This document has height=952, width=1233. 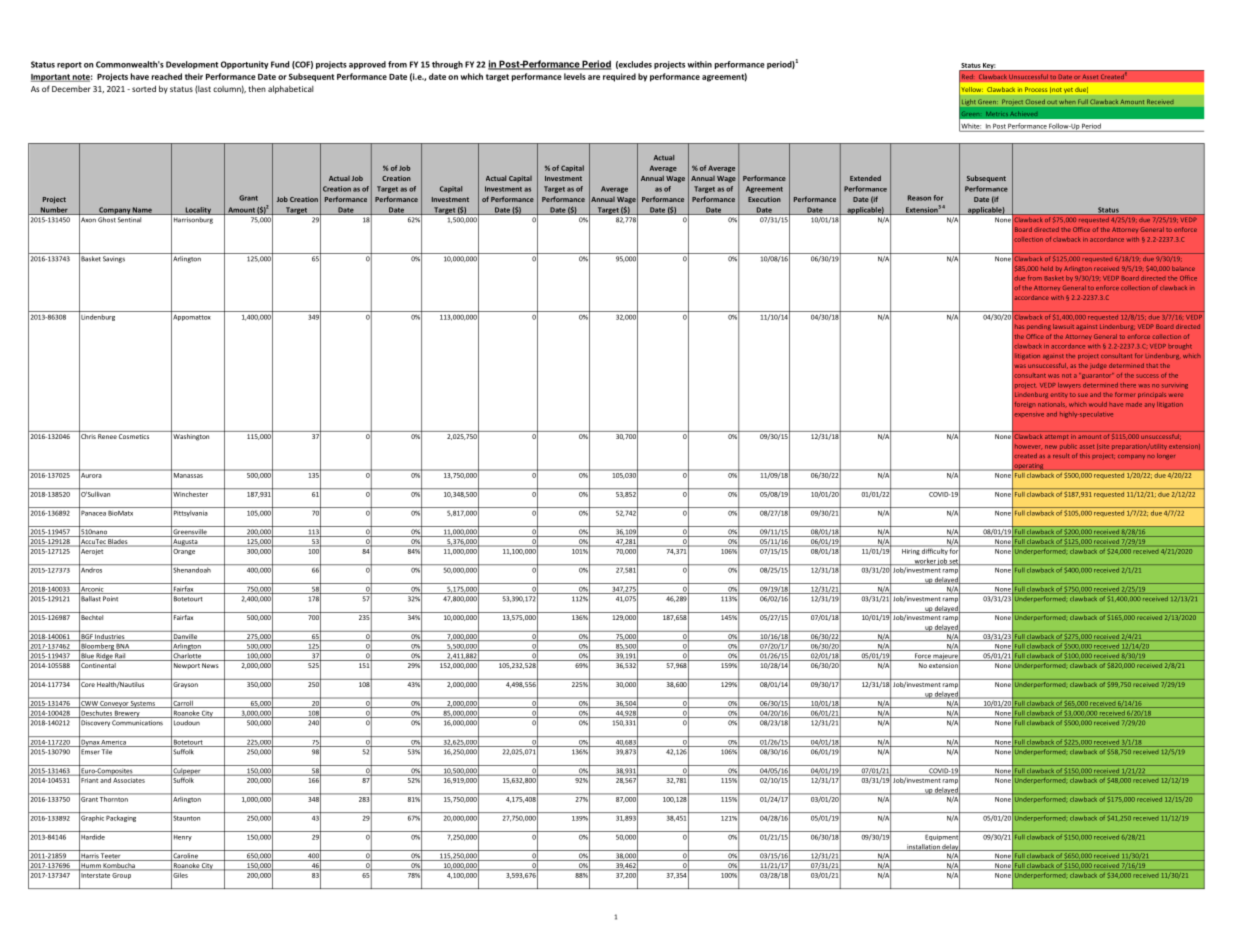 What do you see at coordinates (194, 76) in the document?
I see `their` at bounding box center [194, 76].
